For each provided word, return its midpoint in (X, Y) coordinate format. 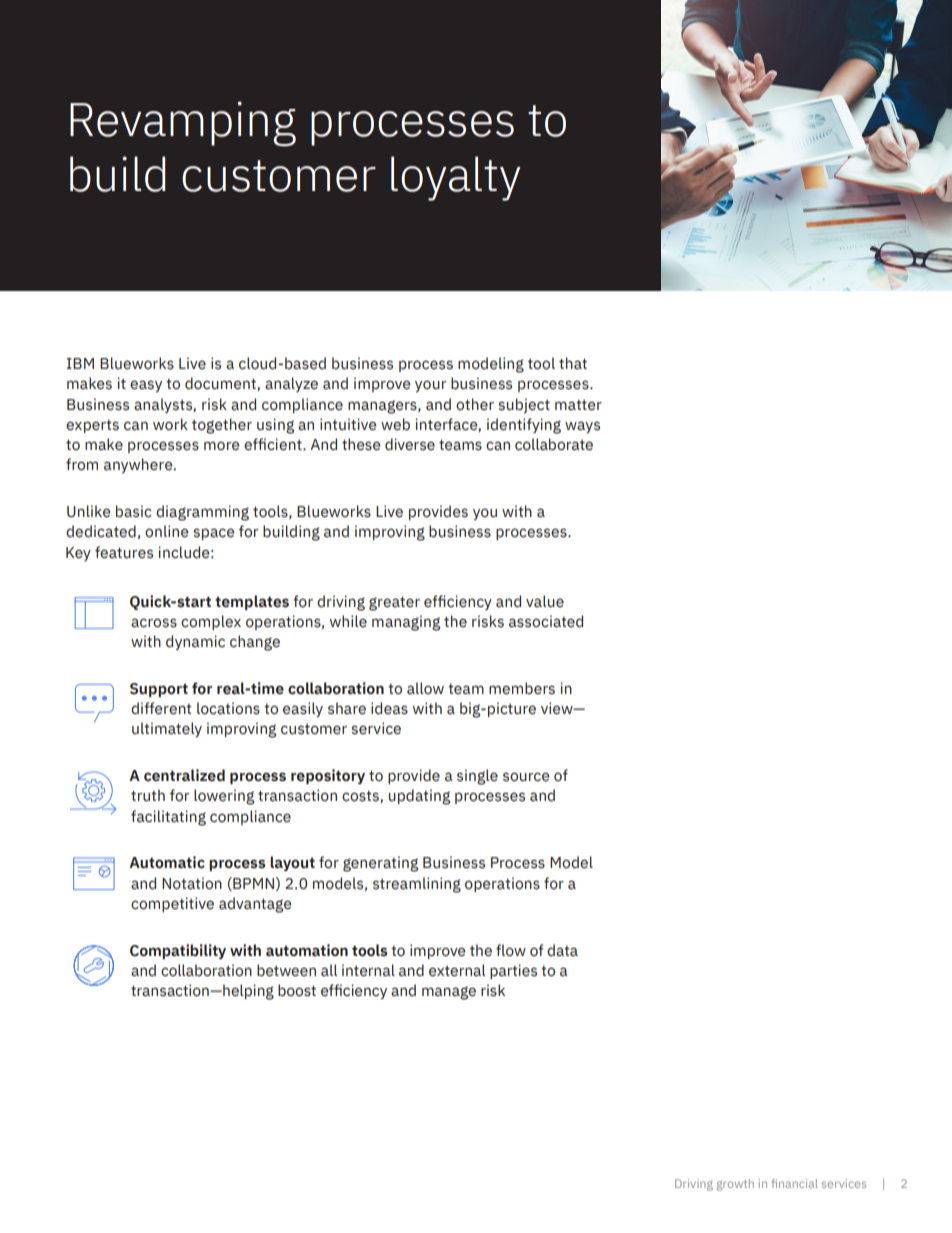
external (457, 970)
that (573, 363)
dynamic (195, 642)
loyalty (456, 178)
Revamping (183, 124)
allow (425, 688)
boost (297, 990)
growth (735, 1185)
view (558, 708)
